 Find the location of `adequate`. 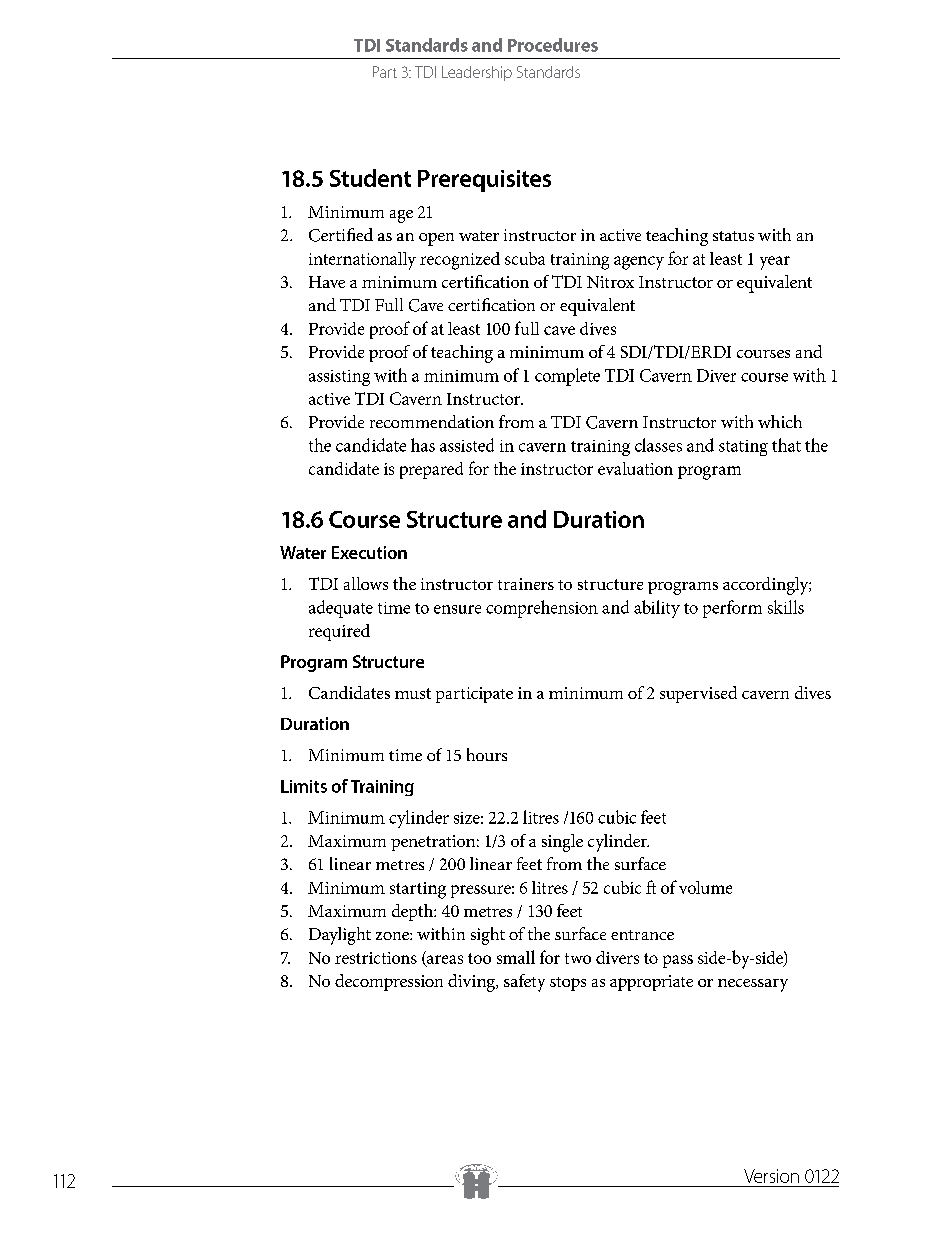

adequate is located at coordinates (341, 609).
